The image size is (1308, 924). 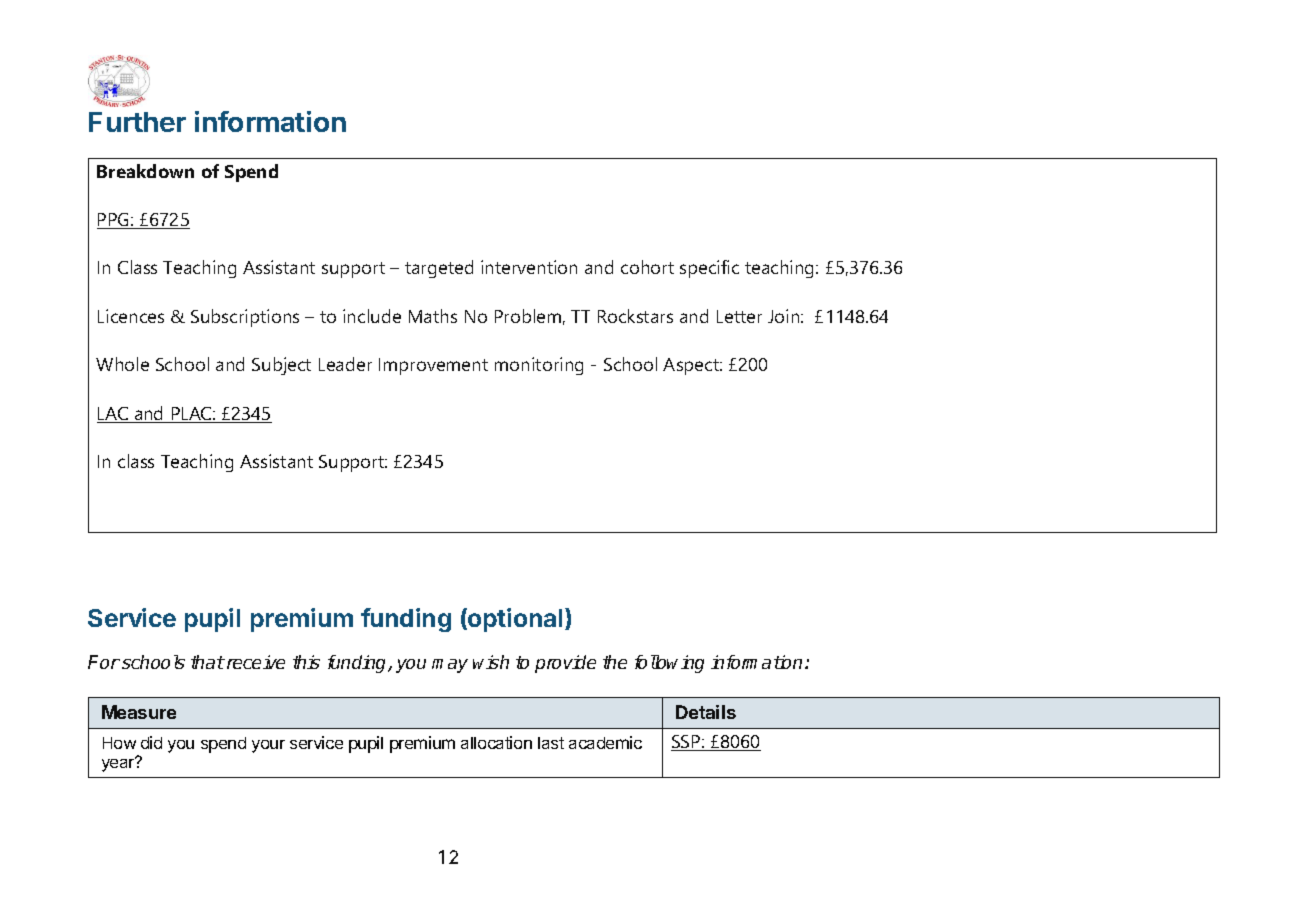 I want to click on optional, so click(x=514, y=620).
